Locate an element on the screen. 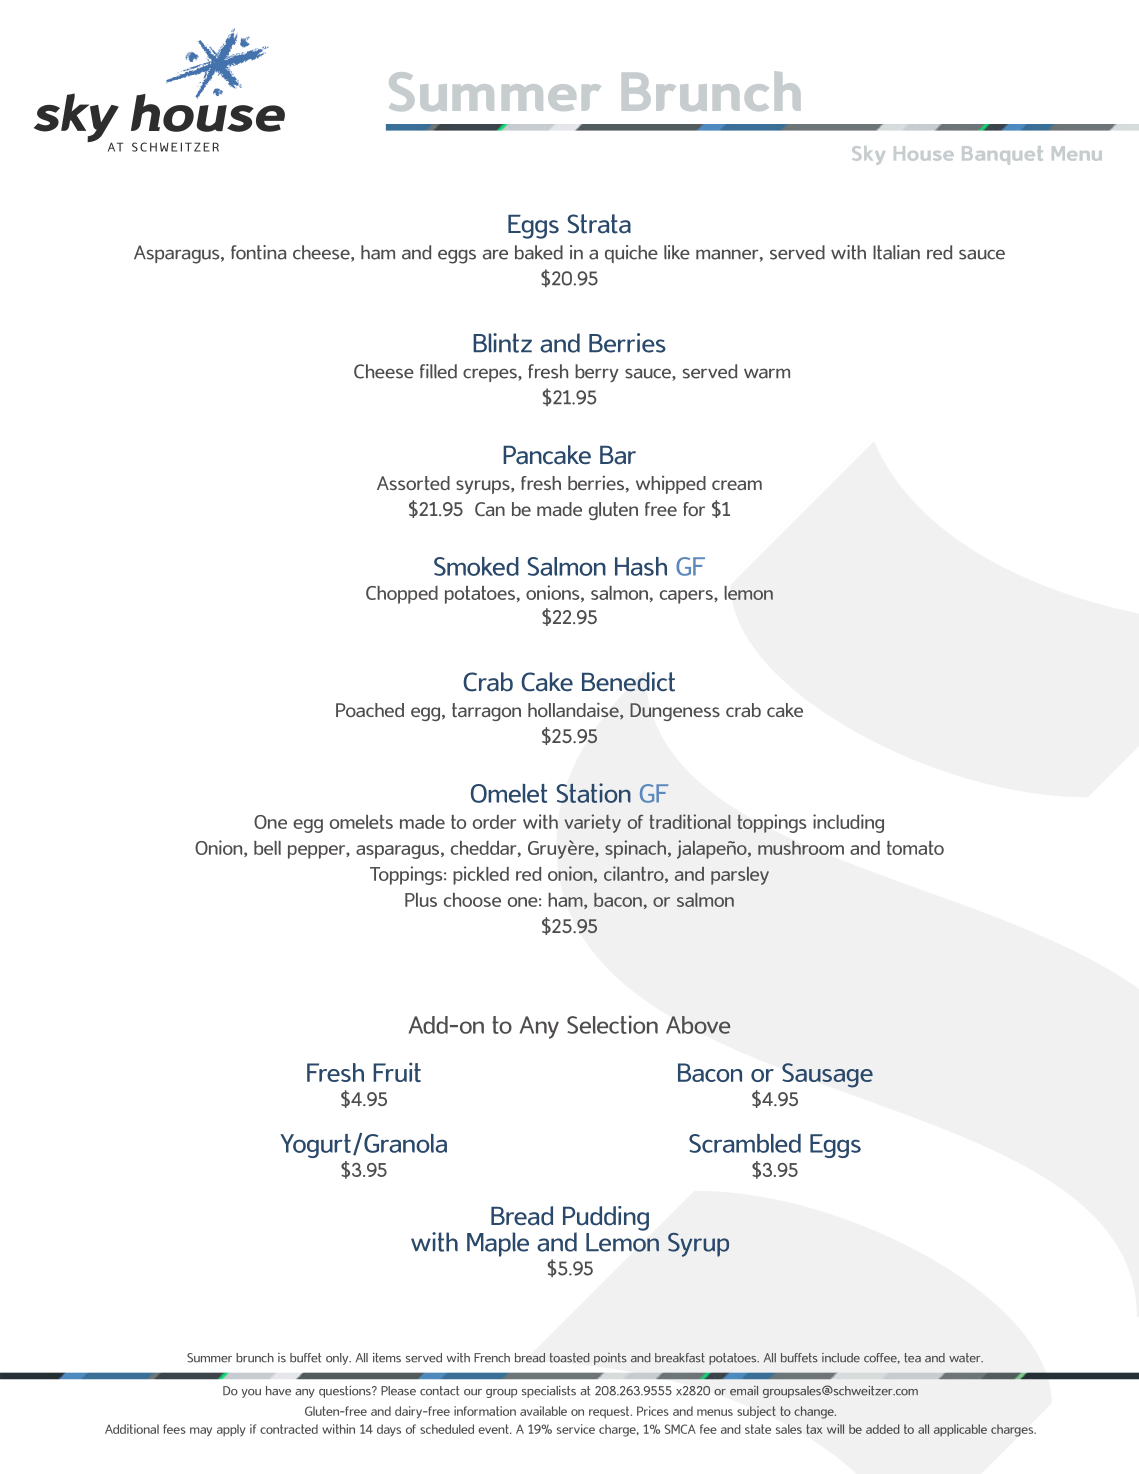 The width and height of the screenshot is (1139, 1474). Maple is located at coordinates (498, 1244).
